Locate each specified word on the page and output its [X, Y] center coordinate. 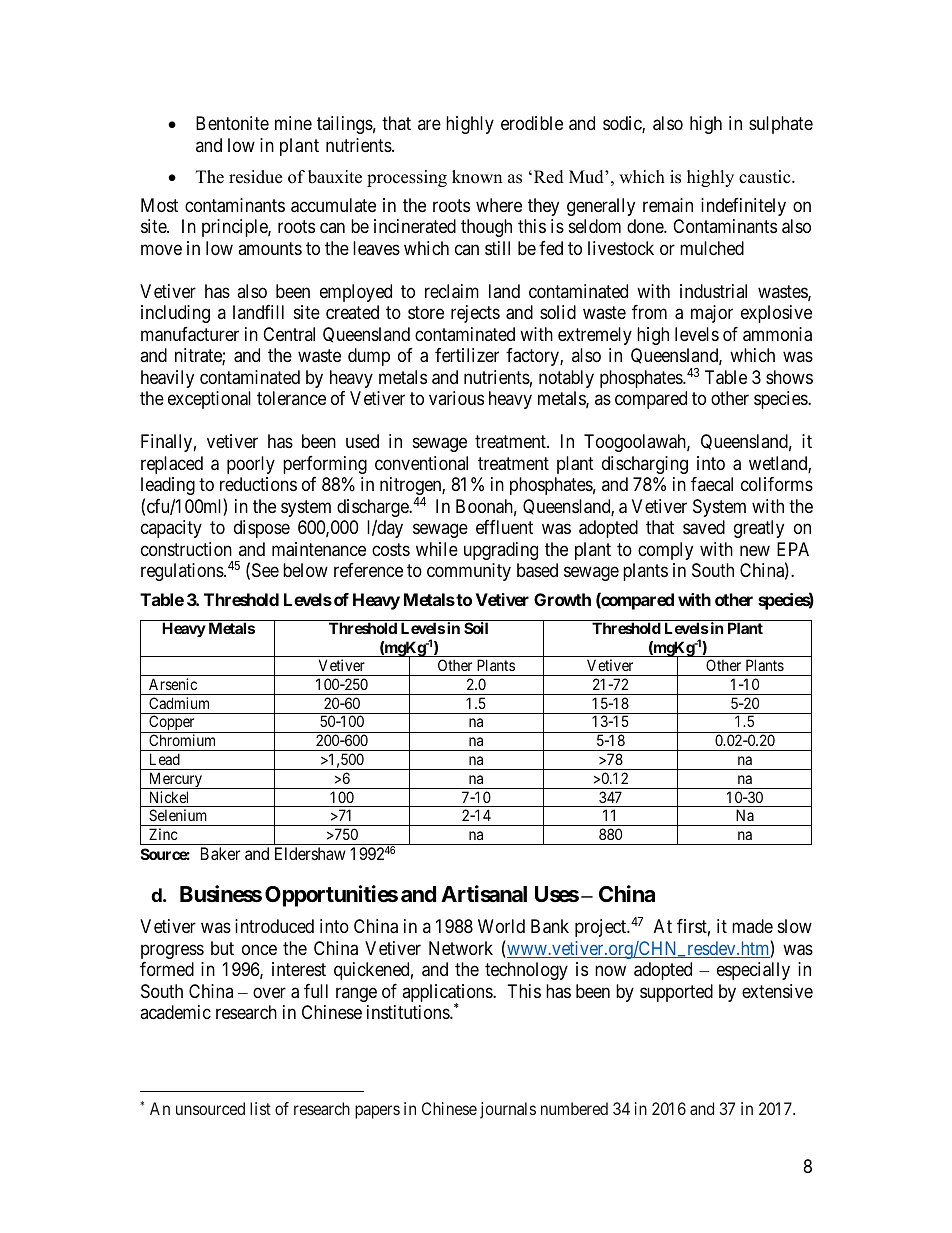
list [260, 1108]
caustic [766, 177]
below [305, 570]
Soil [476, 628]
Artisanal [484, 894]
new [755, 550]
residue [255, 177]
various [456, 398]
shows [789, 377]
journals [508, 1110]
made [752, 926]
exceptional [209, 400]
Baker [220, 853]
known [477, 177]
